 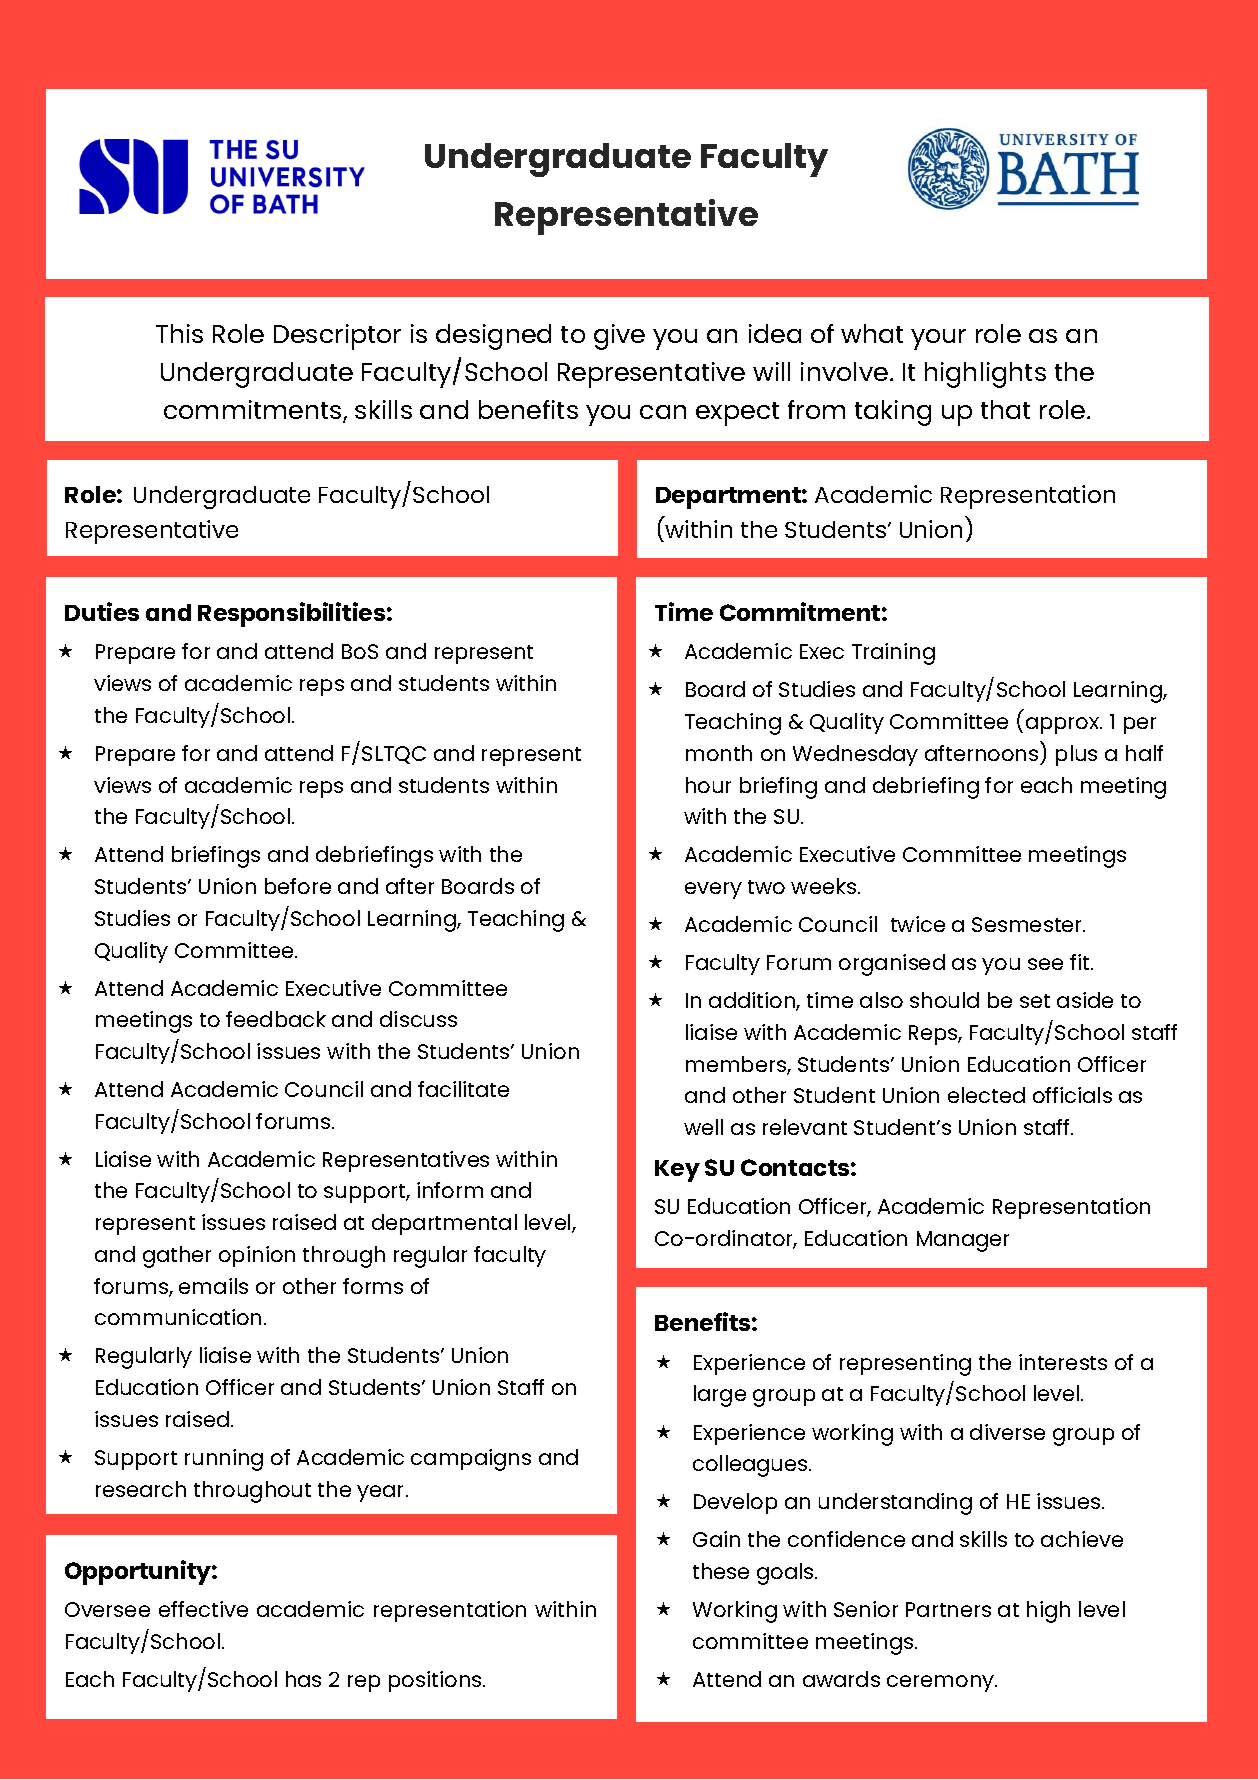 What do you see at coordinates (677, 1171) in the screenshot?
I see `Key` at bounding box center [677, 1171].
